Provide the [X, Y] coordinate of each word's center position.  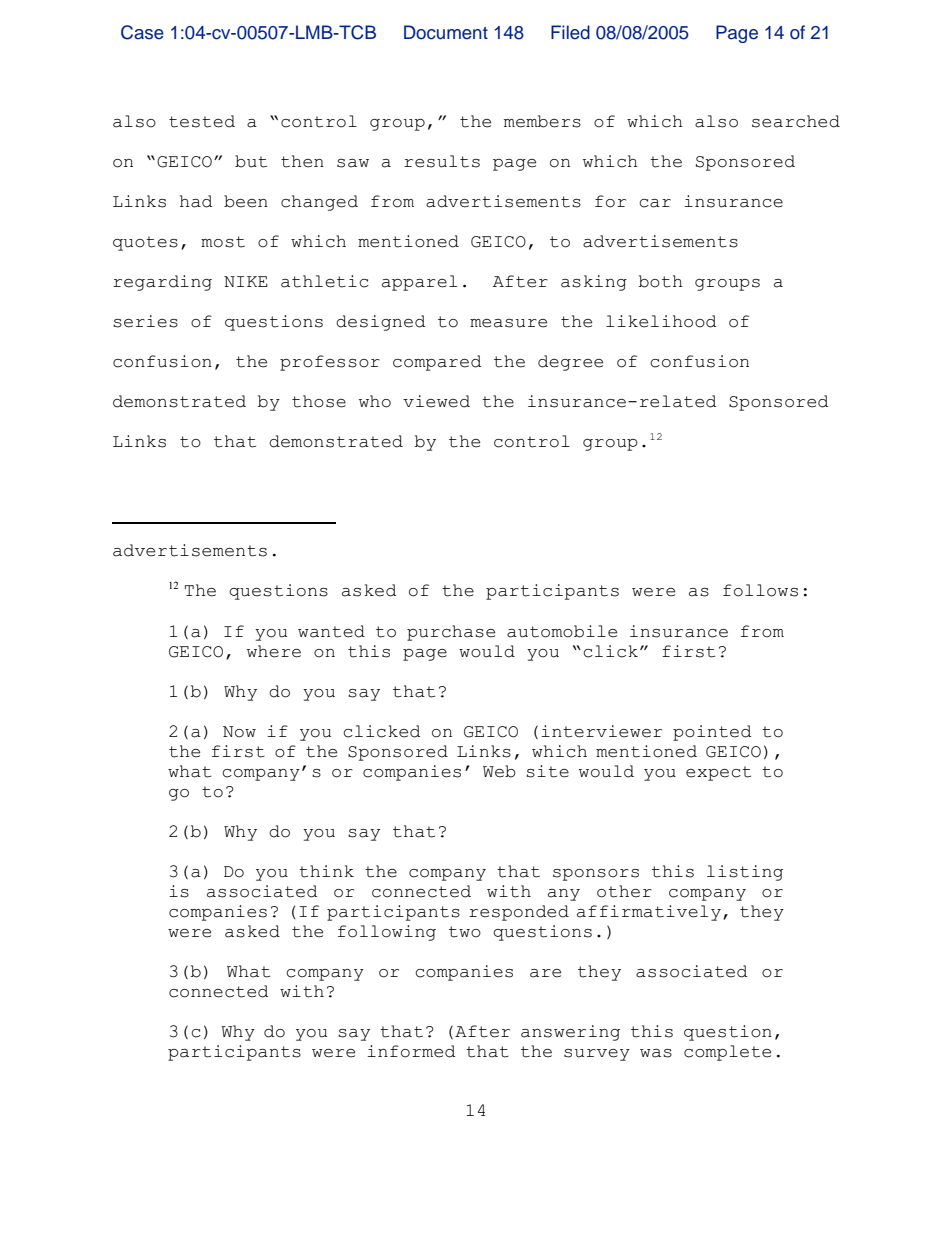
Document [446, 32]
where [274, 651]
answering [570, 1033]
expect [718, 773]
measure [508, 323]
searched [796, 121]
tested [202, 121]
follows [760, 590]
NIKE [246, 281]
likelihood [661, 321]
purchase [451, 633]
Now [239, 732]
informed [411, 1051]
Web [499, 771]
